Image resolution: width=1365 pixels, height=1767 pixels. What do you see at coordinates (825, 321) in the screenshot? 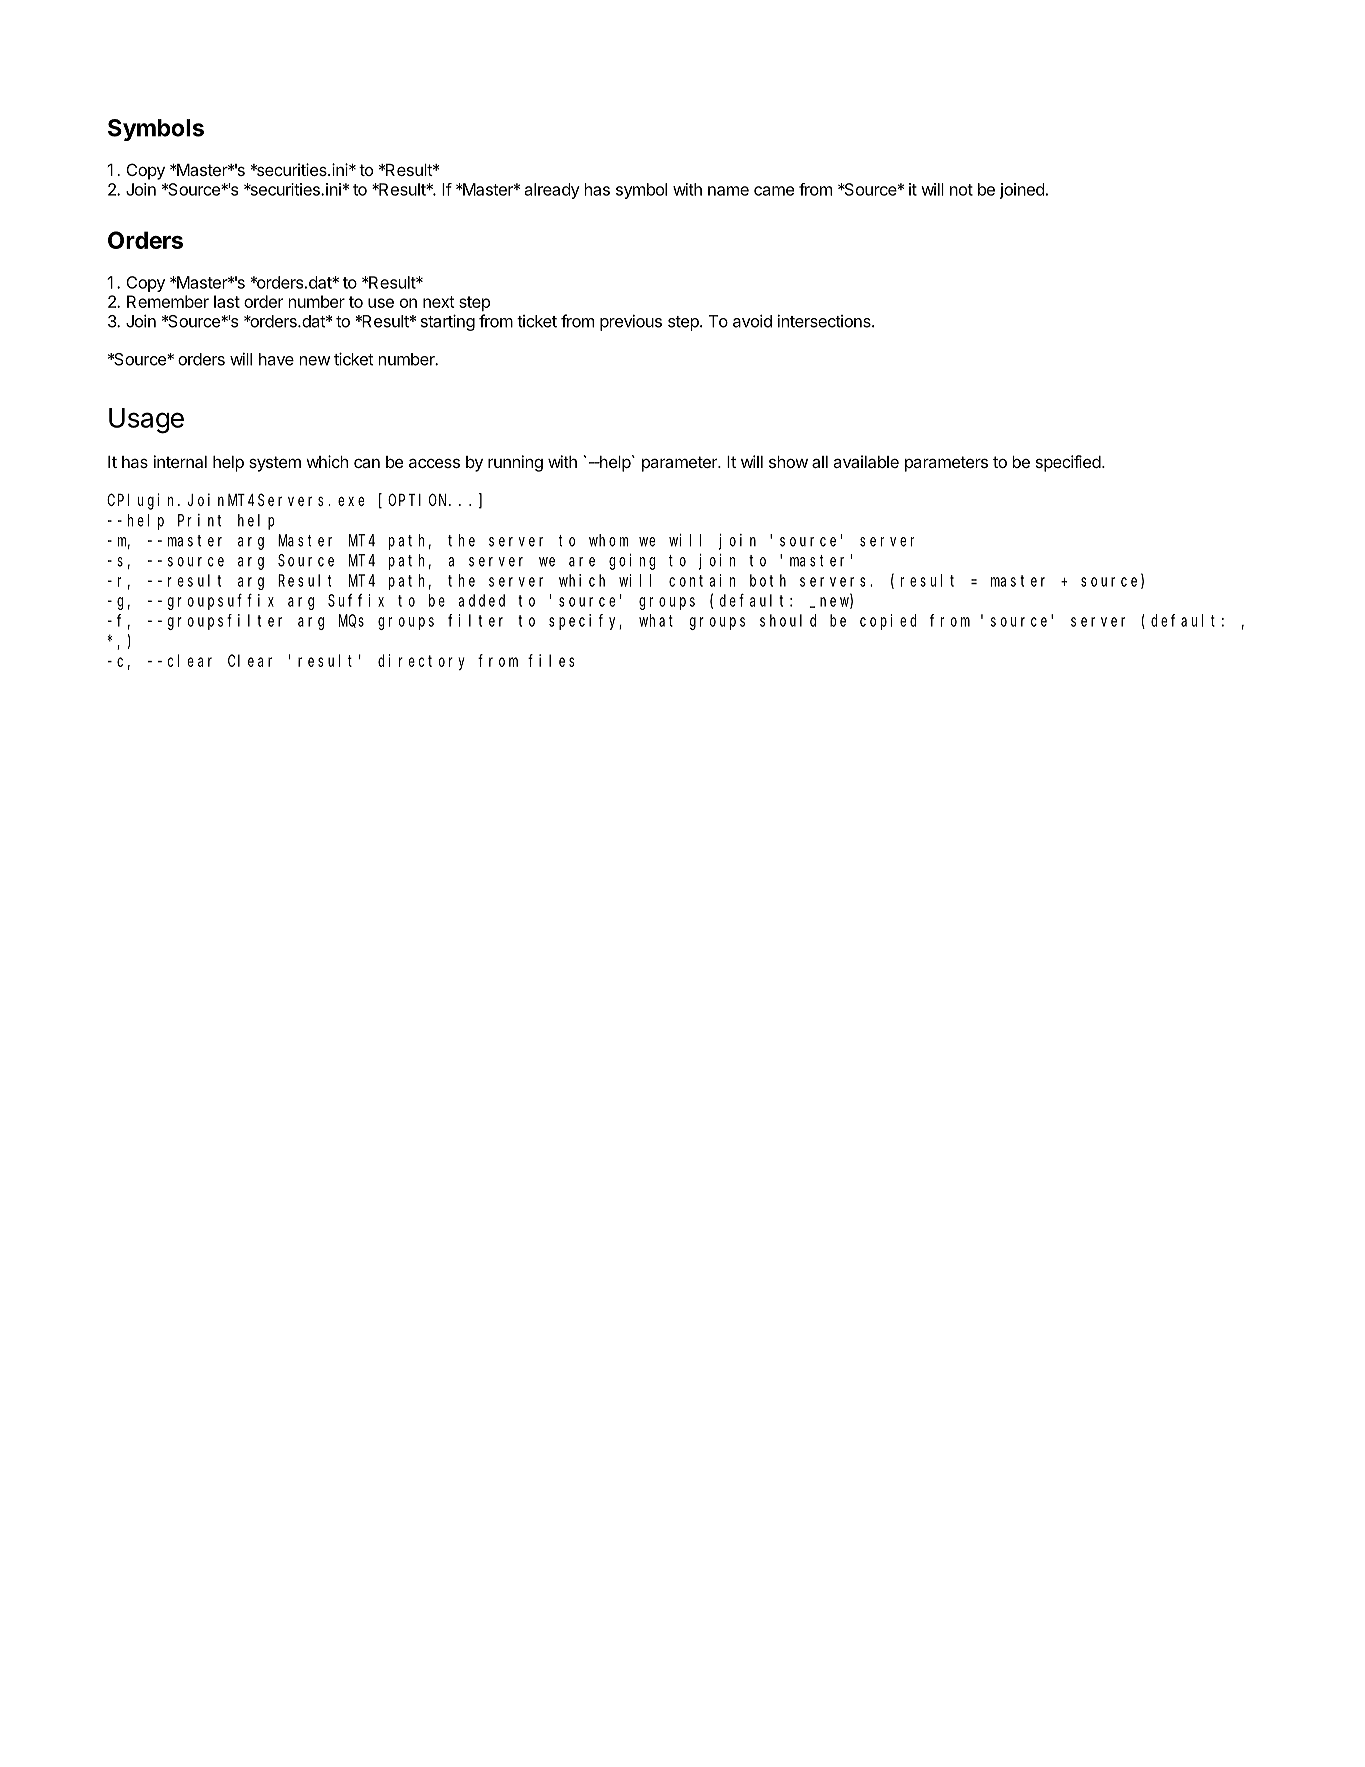
I see `intersections` at bounding box center [825, 321].
